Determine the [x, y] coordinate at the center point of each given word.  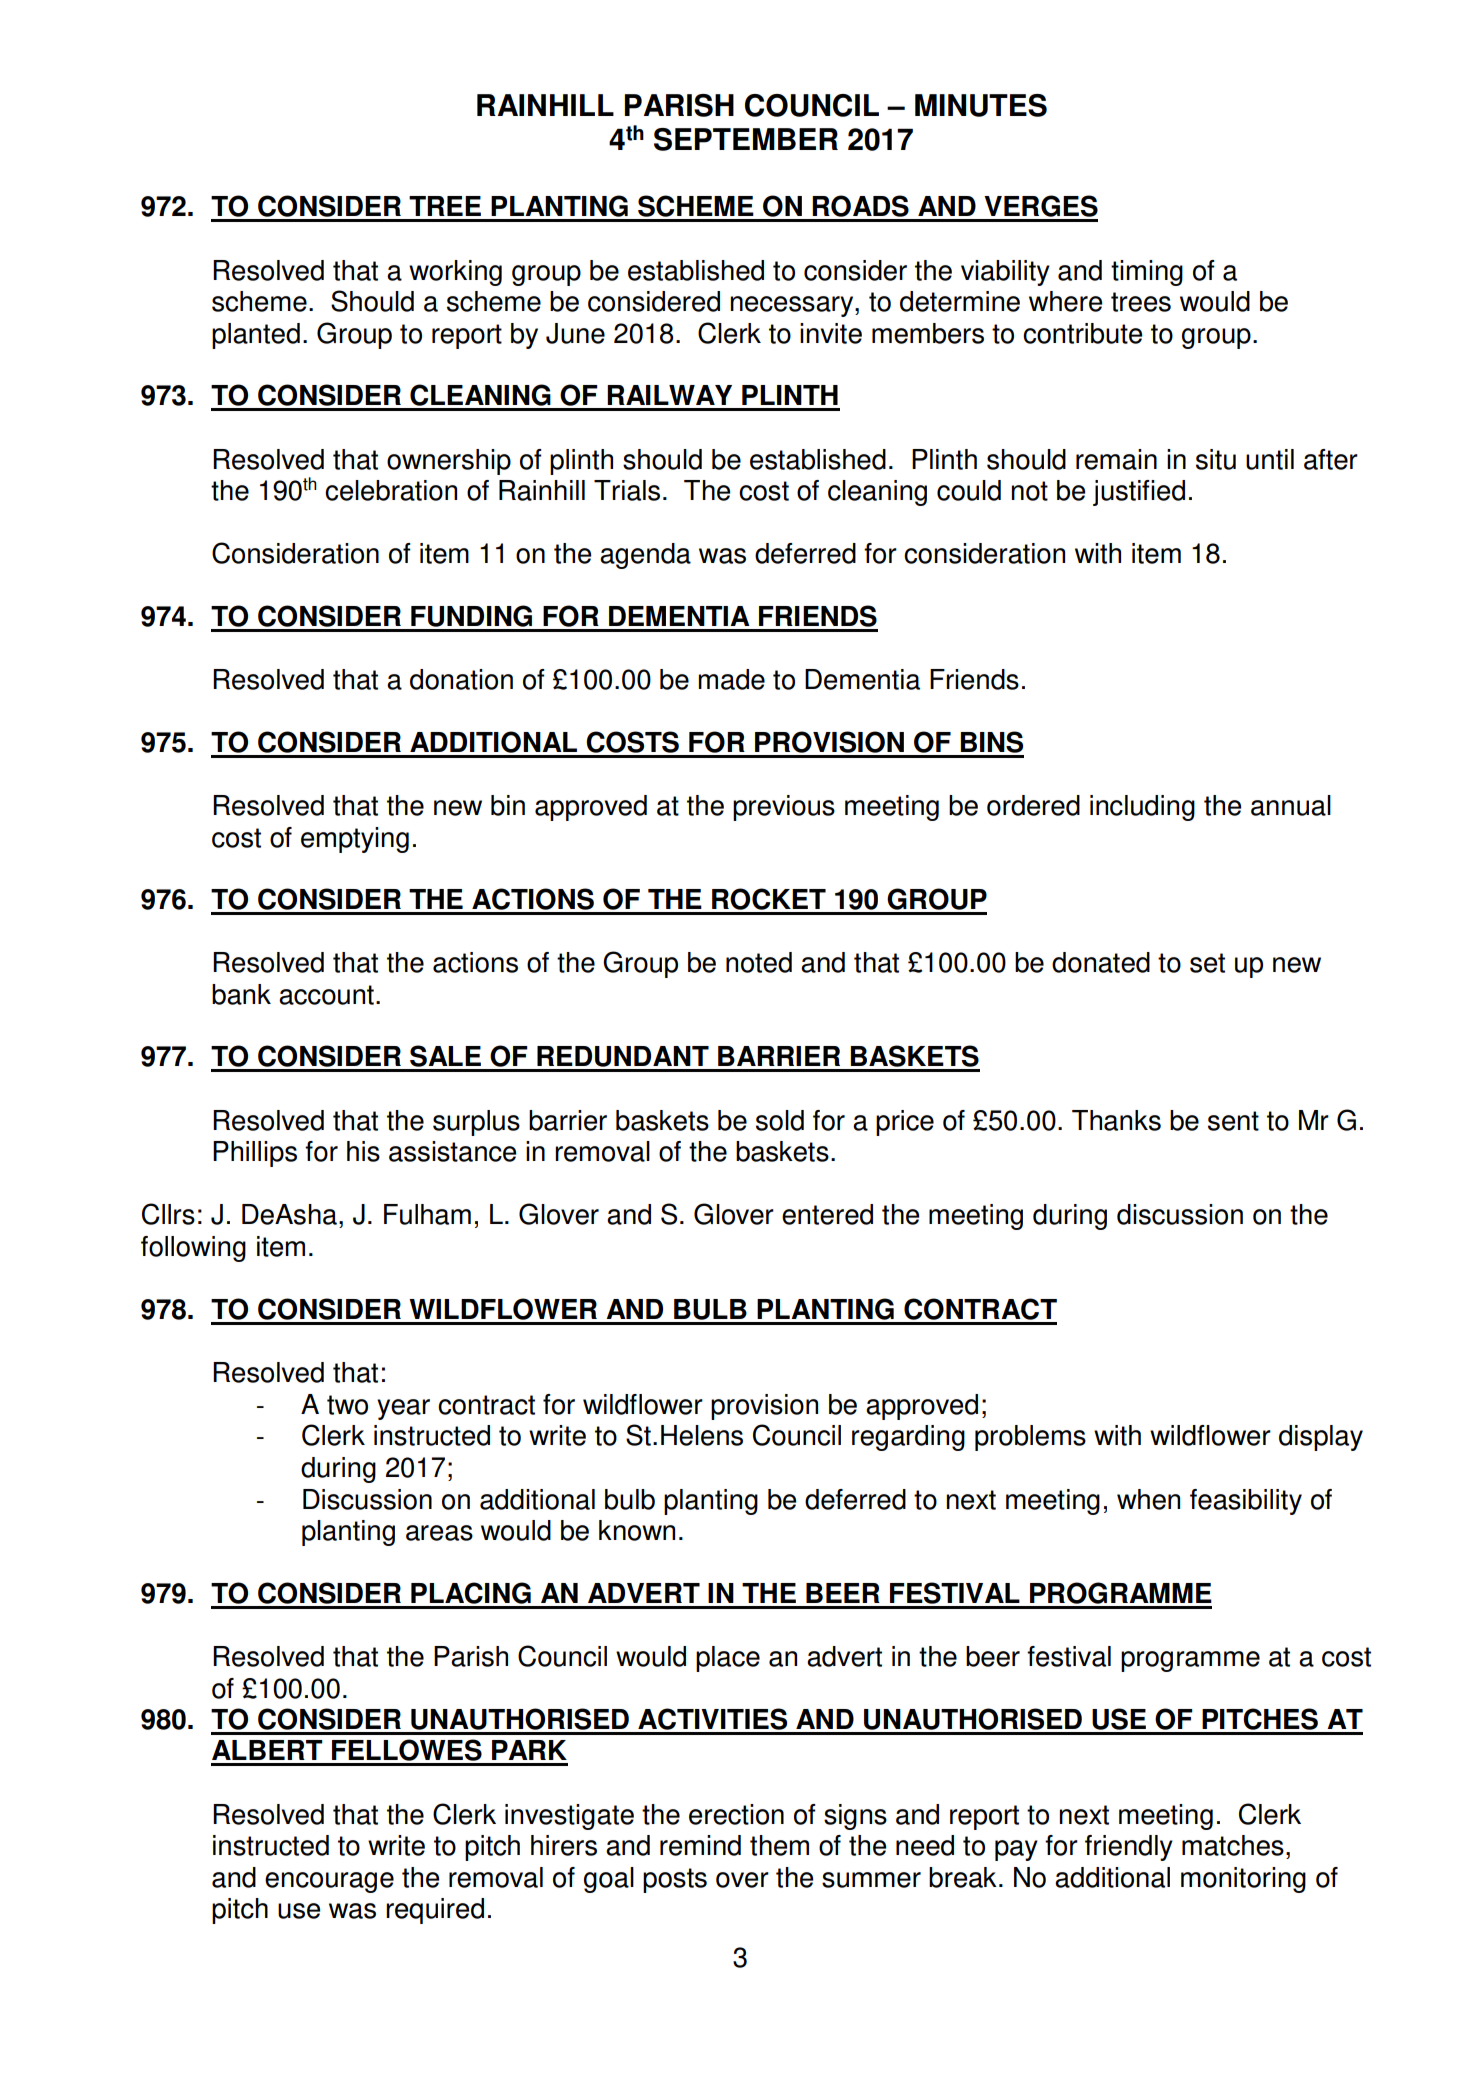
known [637, 1530]
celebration [391, 490]
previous [784, 808]
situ [1216, 459]
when [1148, 1499]
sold [780, 1120]
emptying [355, 840]
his [363, 1151]
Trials [627, 490]
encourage [329, 1882]
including [1142, 808]
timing [1147, 273]
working [455, 273]
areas [439, 1533]
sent [1233, 1121]
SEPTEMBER [746, 139]
